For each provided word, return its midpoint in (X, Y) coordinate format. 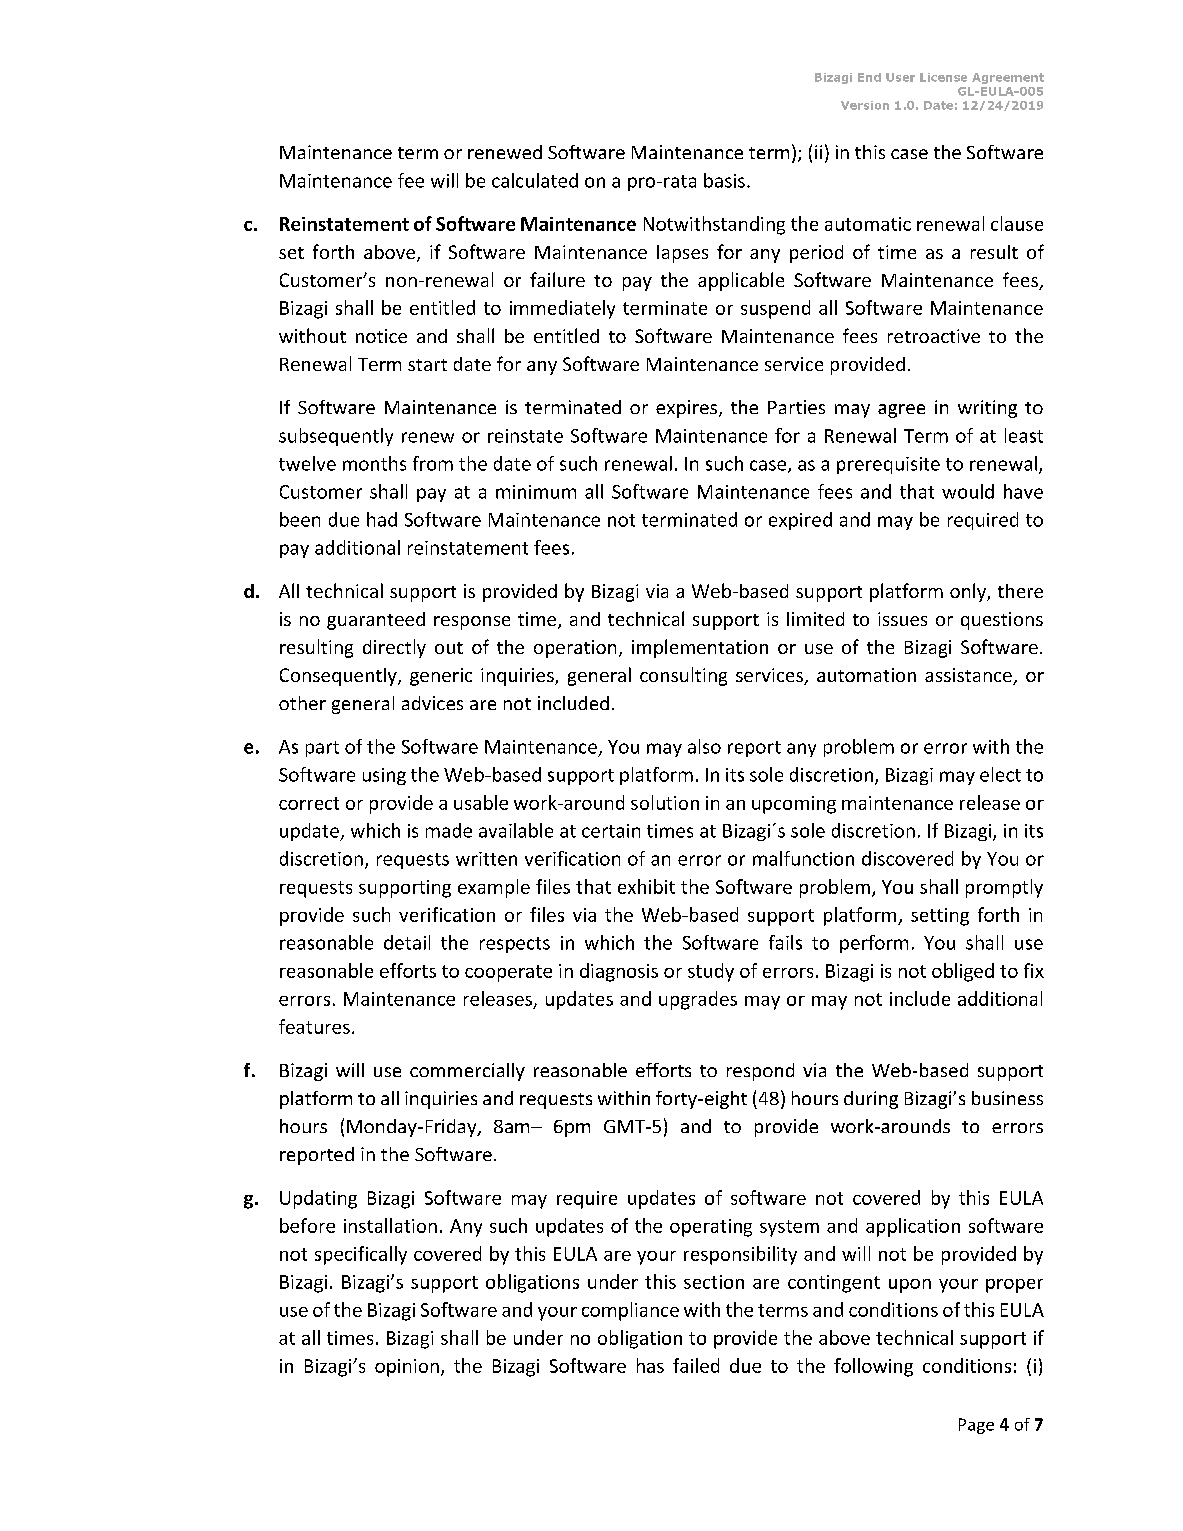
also (704, 746)
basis (724, 180)
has (650, 1365)
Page (976, 1426)
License (943, 77)
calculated (535, 180)
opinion (407, 1368)
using (384, 776)
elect (1000, 774)
